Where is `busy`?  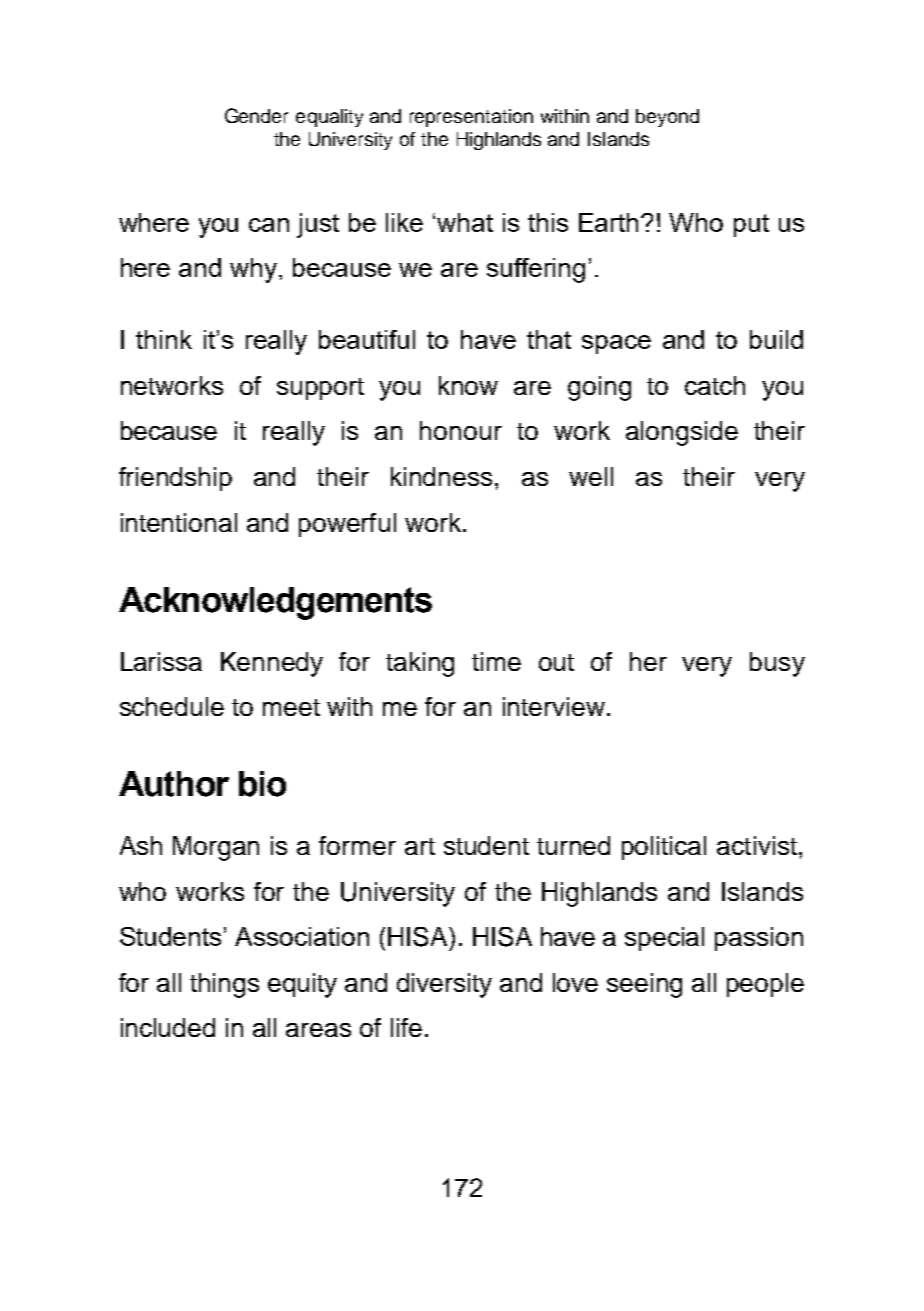 busy is located at coordinates (777, 664).
